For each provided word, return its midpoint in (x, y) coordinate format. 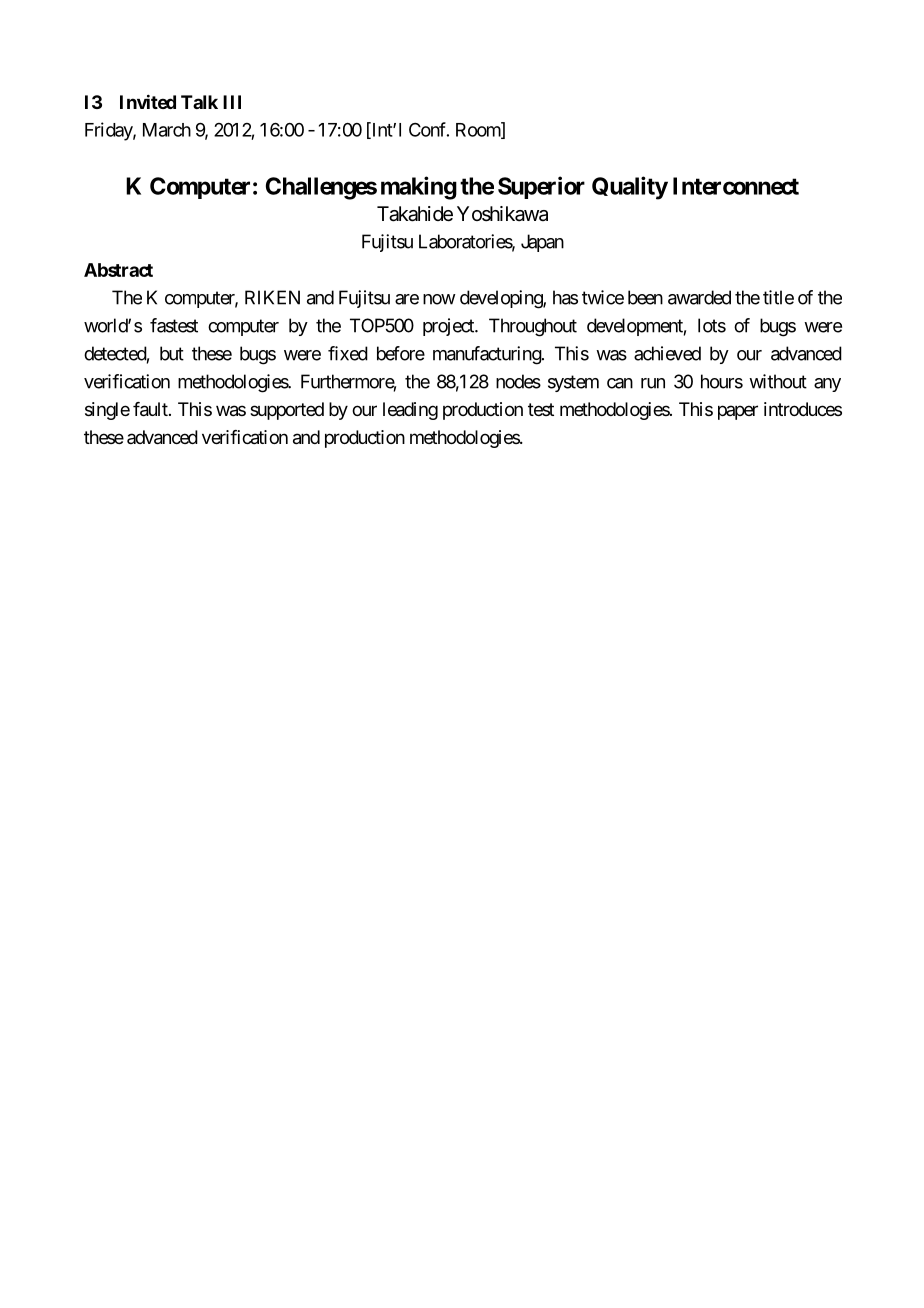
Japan (542, 243)
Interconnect (736, 186)
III (232, 102)
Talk (199, 102)
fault (151, 409)
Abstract (118, 270)
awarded (699, 297)
